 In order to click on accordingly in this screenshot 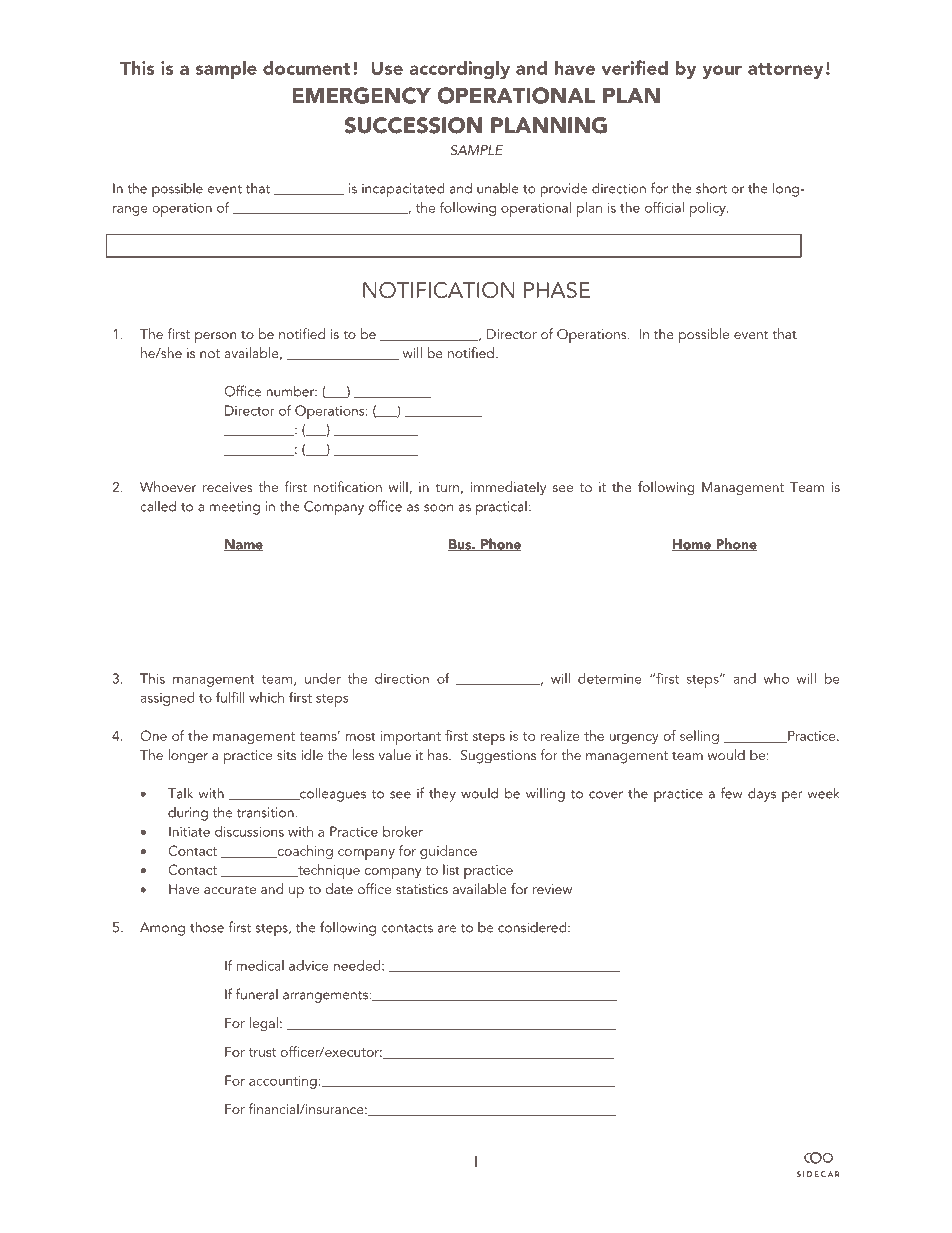, I will do `click(459, 69)`.
